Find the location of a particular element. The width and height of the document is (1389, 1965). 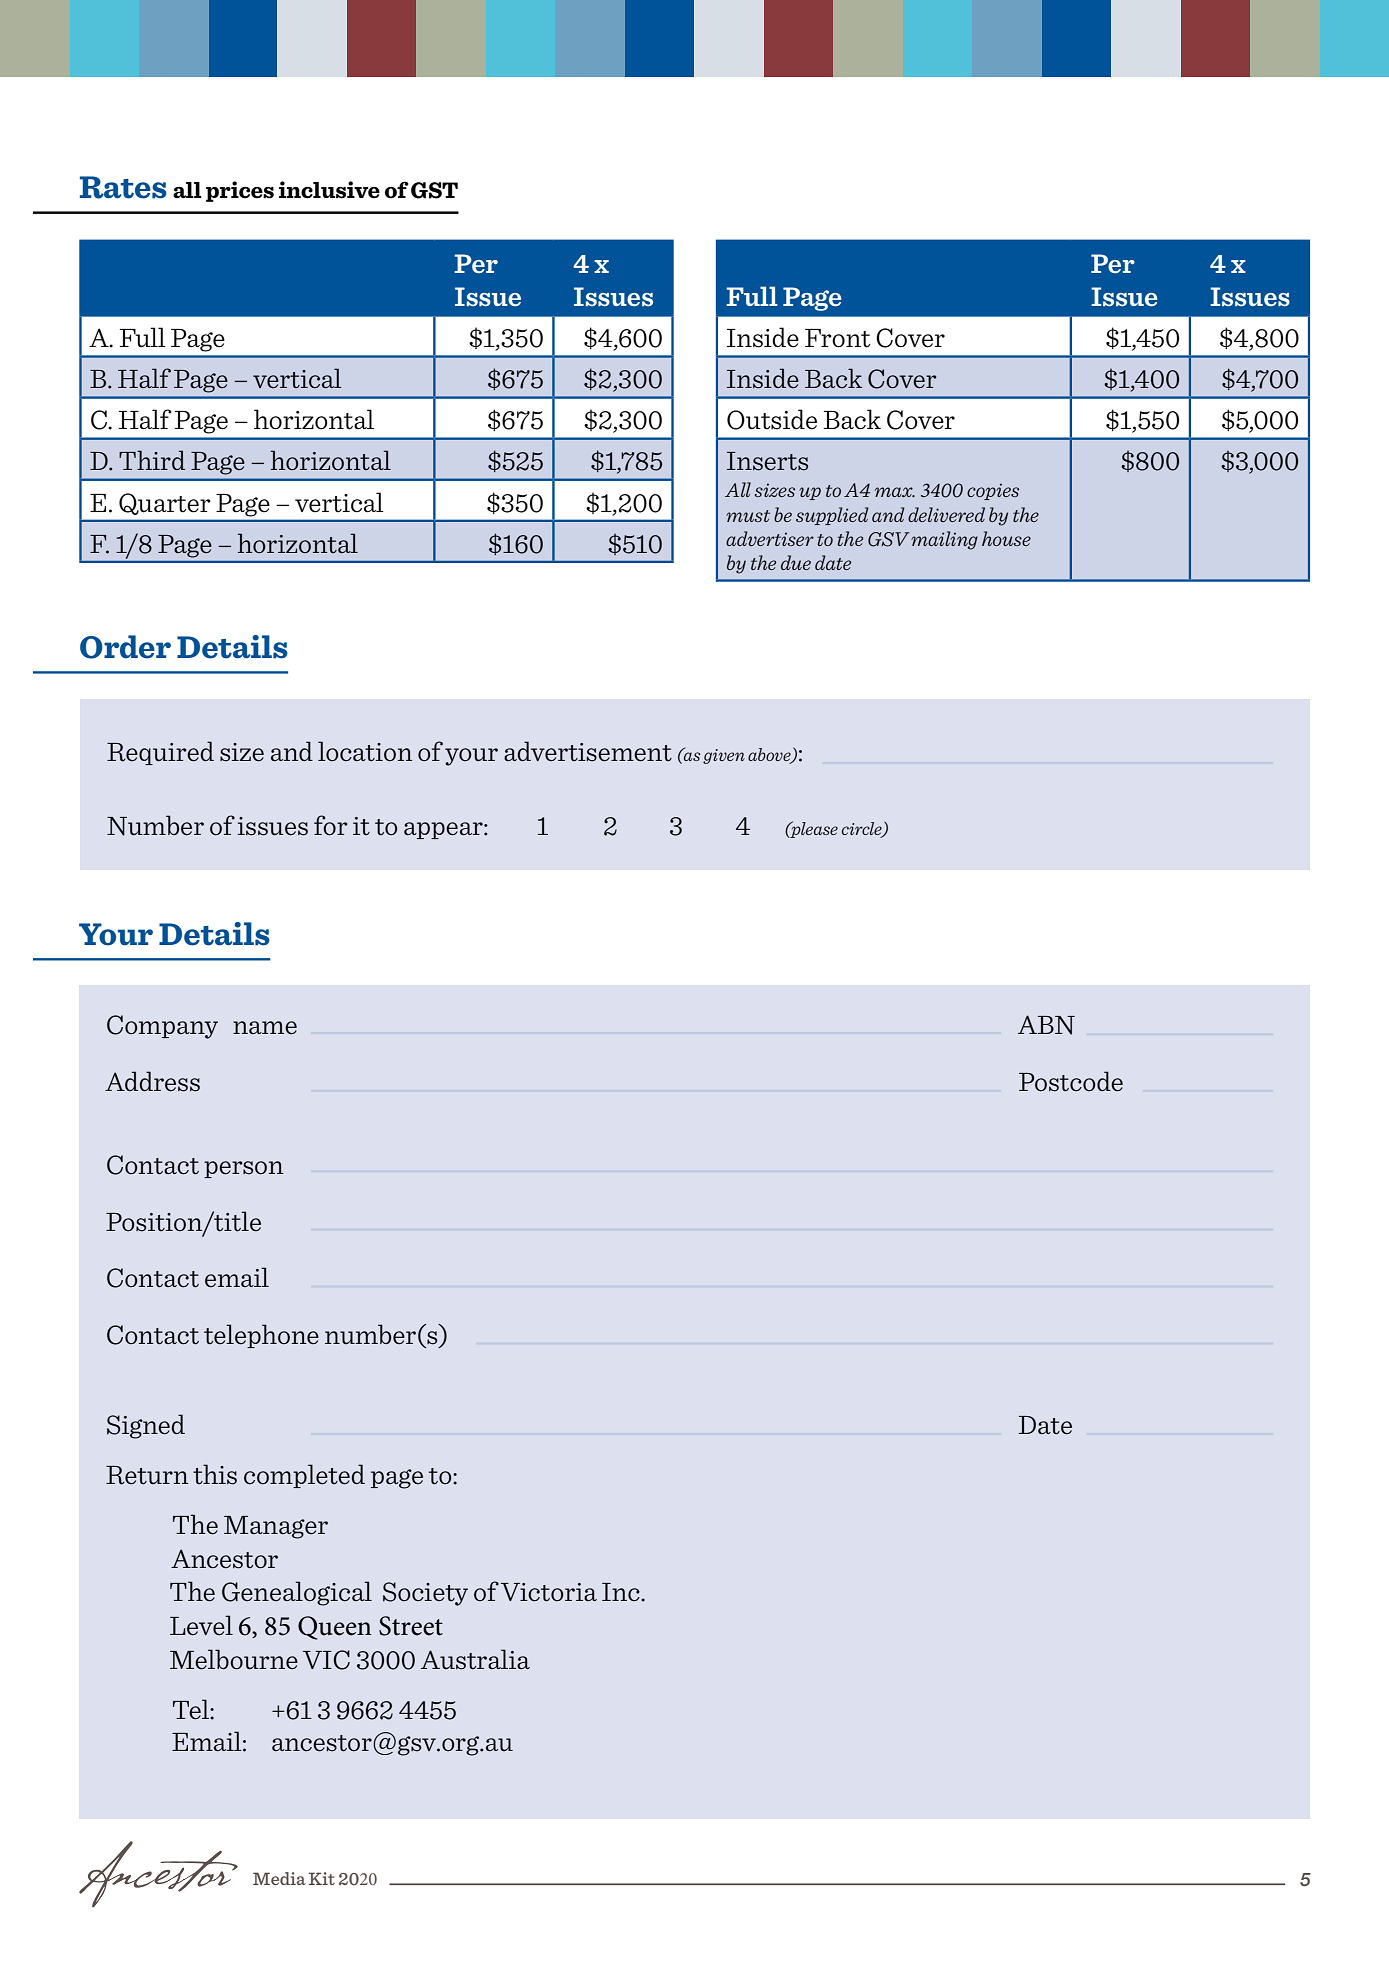

mailing is located at coordinates (944, 540).
